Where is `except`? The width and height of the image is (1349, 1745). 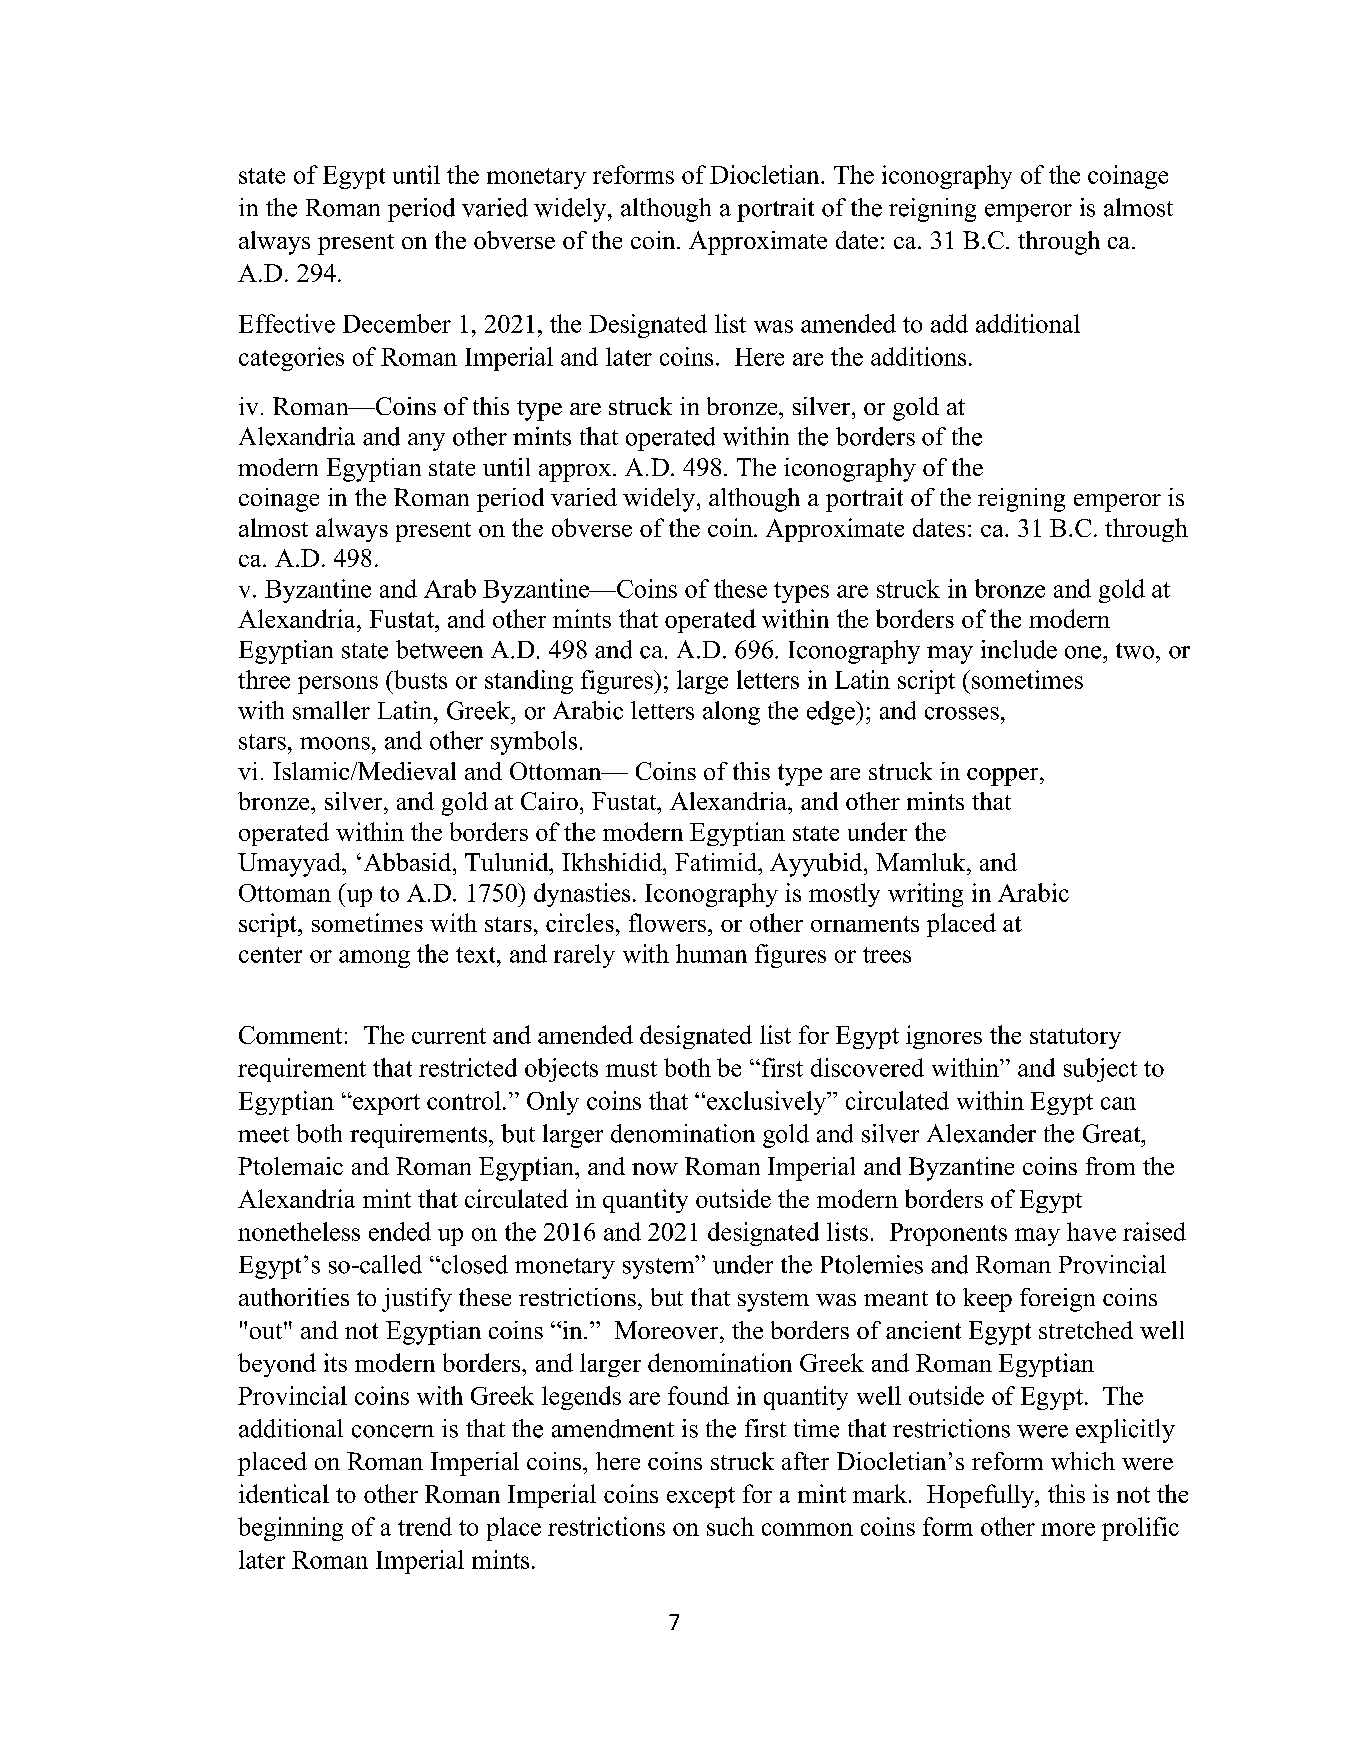 except is located at coordinates (701, 1497).
